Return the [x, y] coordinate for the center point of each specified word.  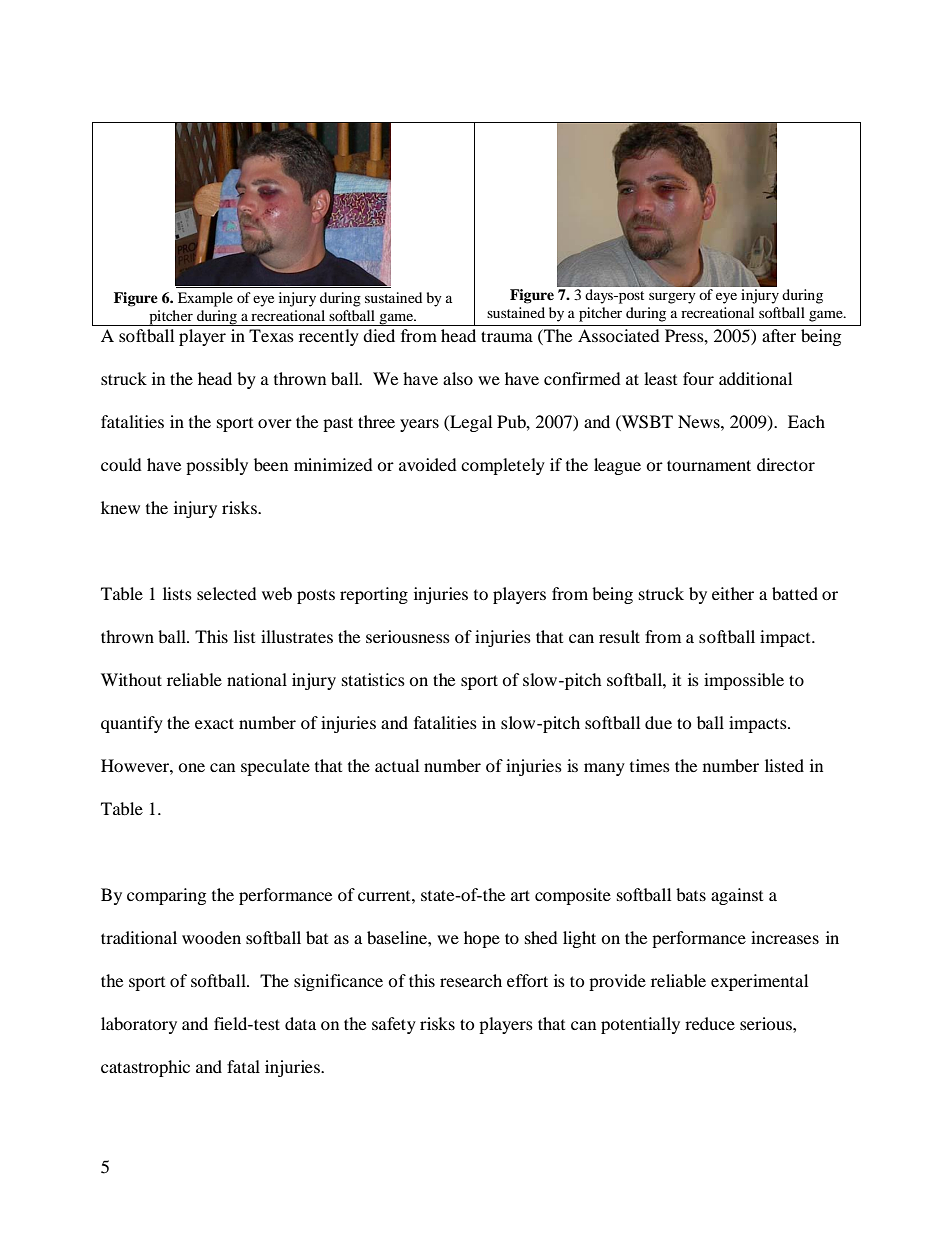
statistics [373, 679]
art [520, 895]
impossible [744, 681]
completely [503, 466]
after [779, 335]
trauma [507, 336]
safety [394, 1025]
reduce [710, 1023]
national [257, 679]
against [737, 896]
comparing [166, 896]
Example [205, 299]
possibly [217, 466]
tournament [709, 465]
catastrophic [145, 1068]
